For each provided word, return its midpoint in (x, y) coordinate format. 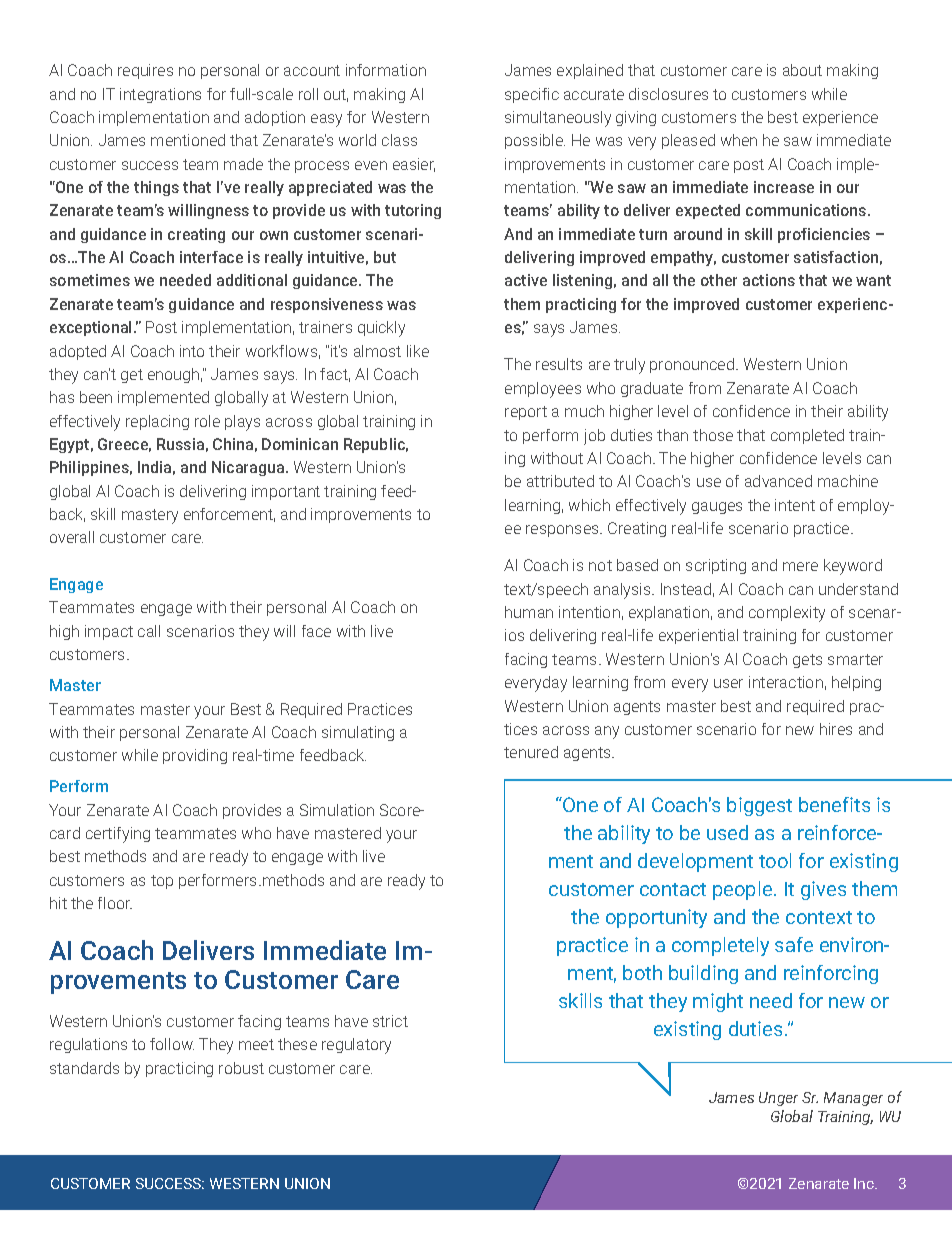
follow (172, 1044)
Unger (778, 1099)
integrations (160, 95)
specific (532, 95)
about (802, 70)
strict (390, 1021)
